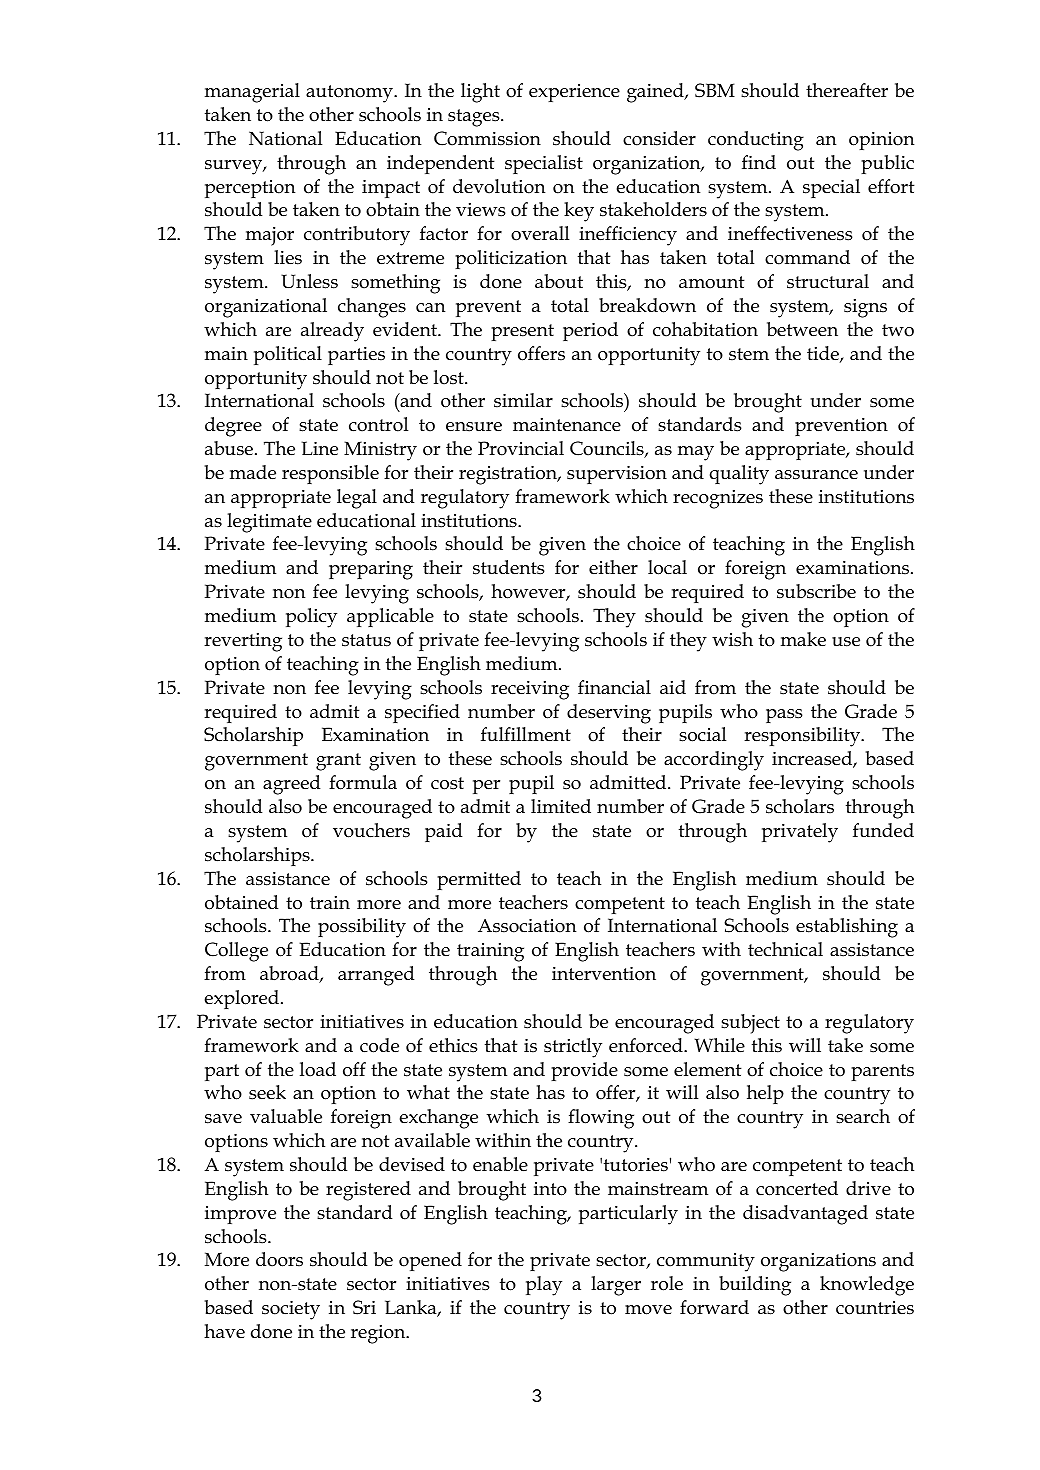  Describe the element at coordinates (847, 928) in the page. I see `establishing` at that location.
